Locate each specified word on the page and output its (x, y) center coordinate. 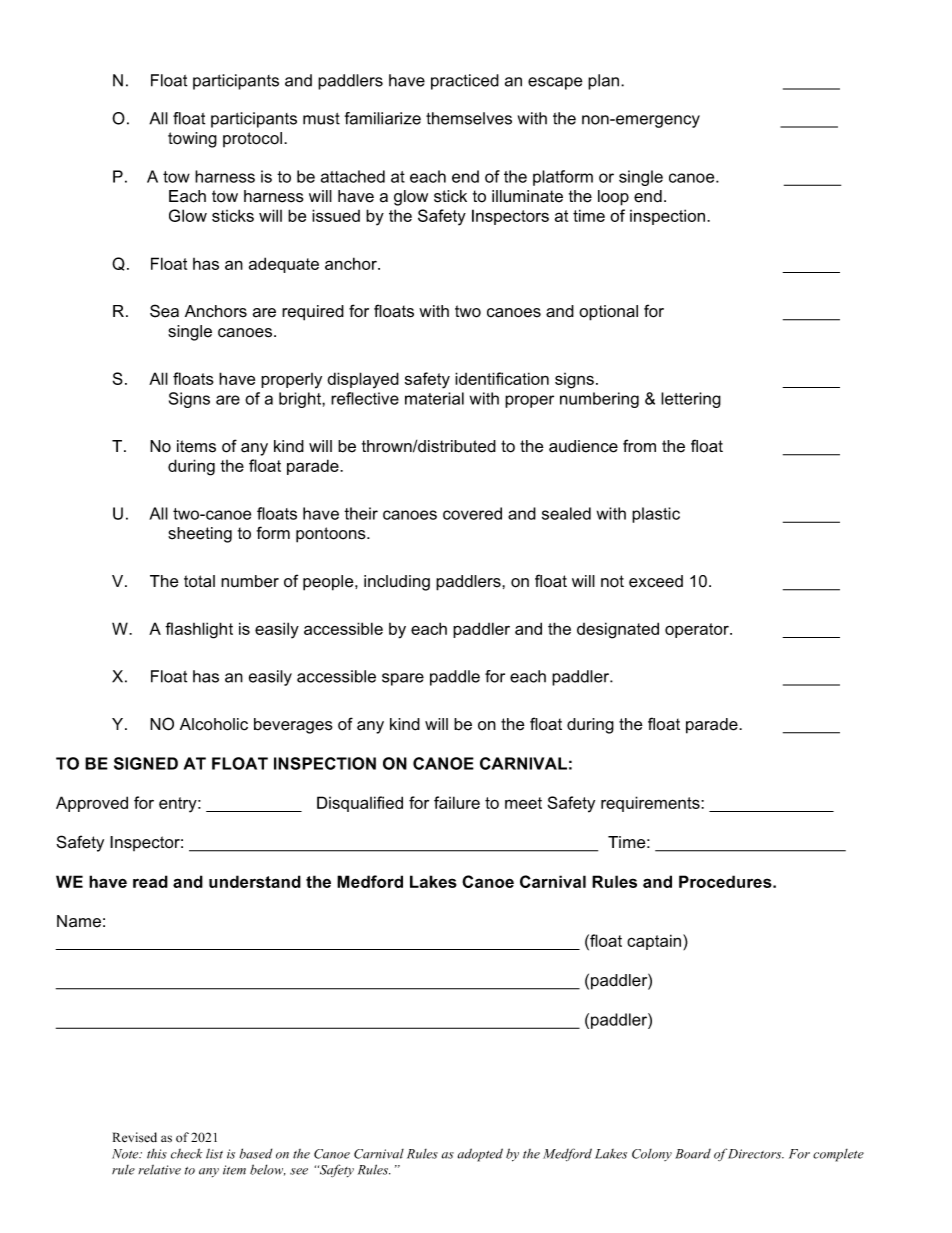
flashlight (199, 630)
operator (698, 630)
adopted (480, 1155)
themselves (469, 118)
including (397, 583)
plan (603, 82)
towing (192, 140)
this (157, 1154)
